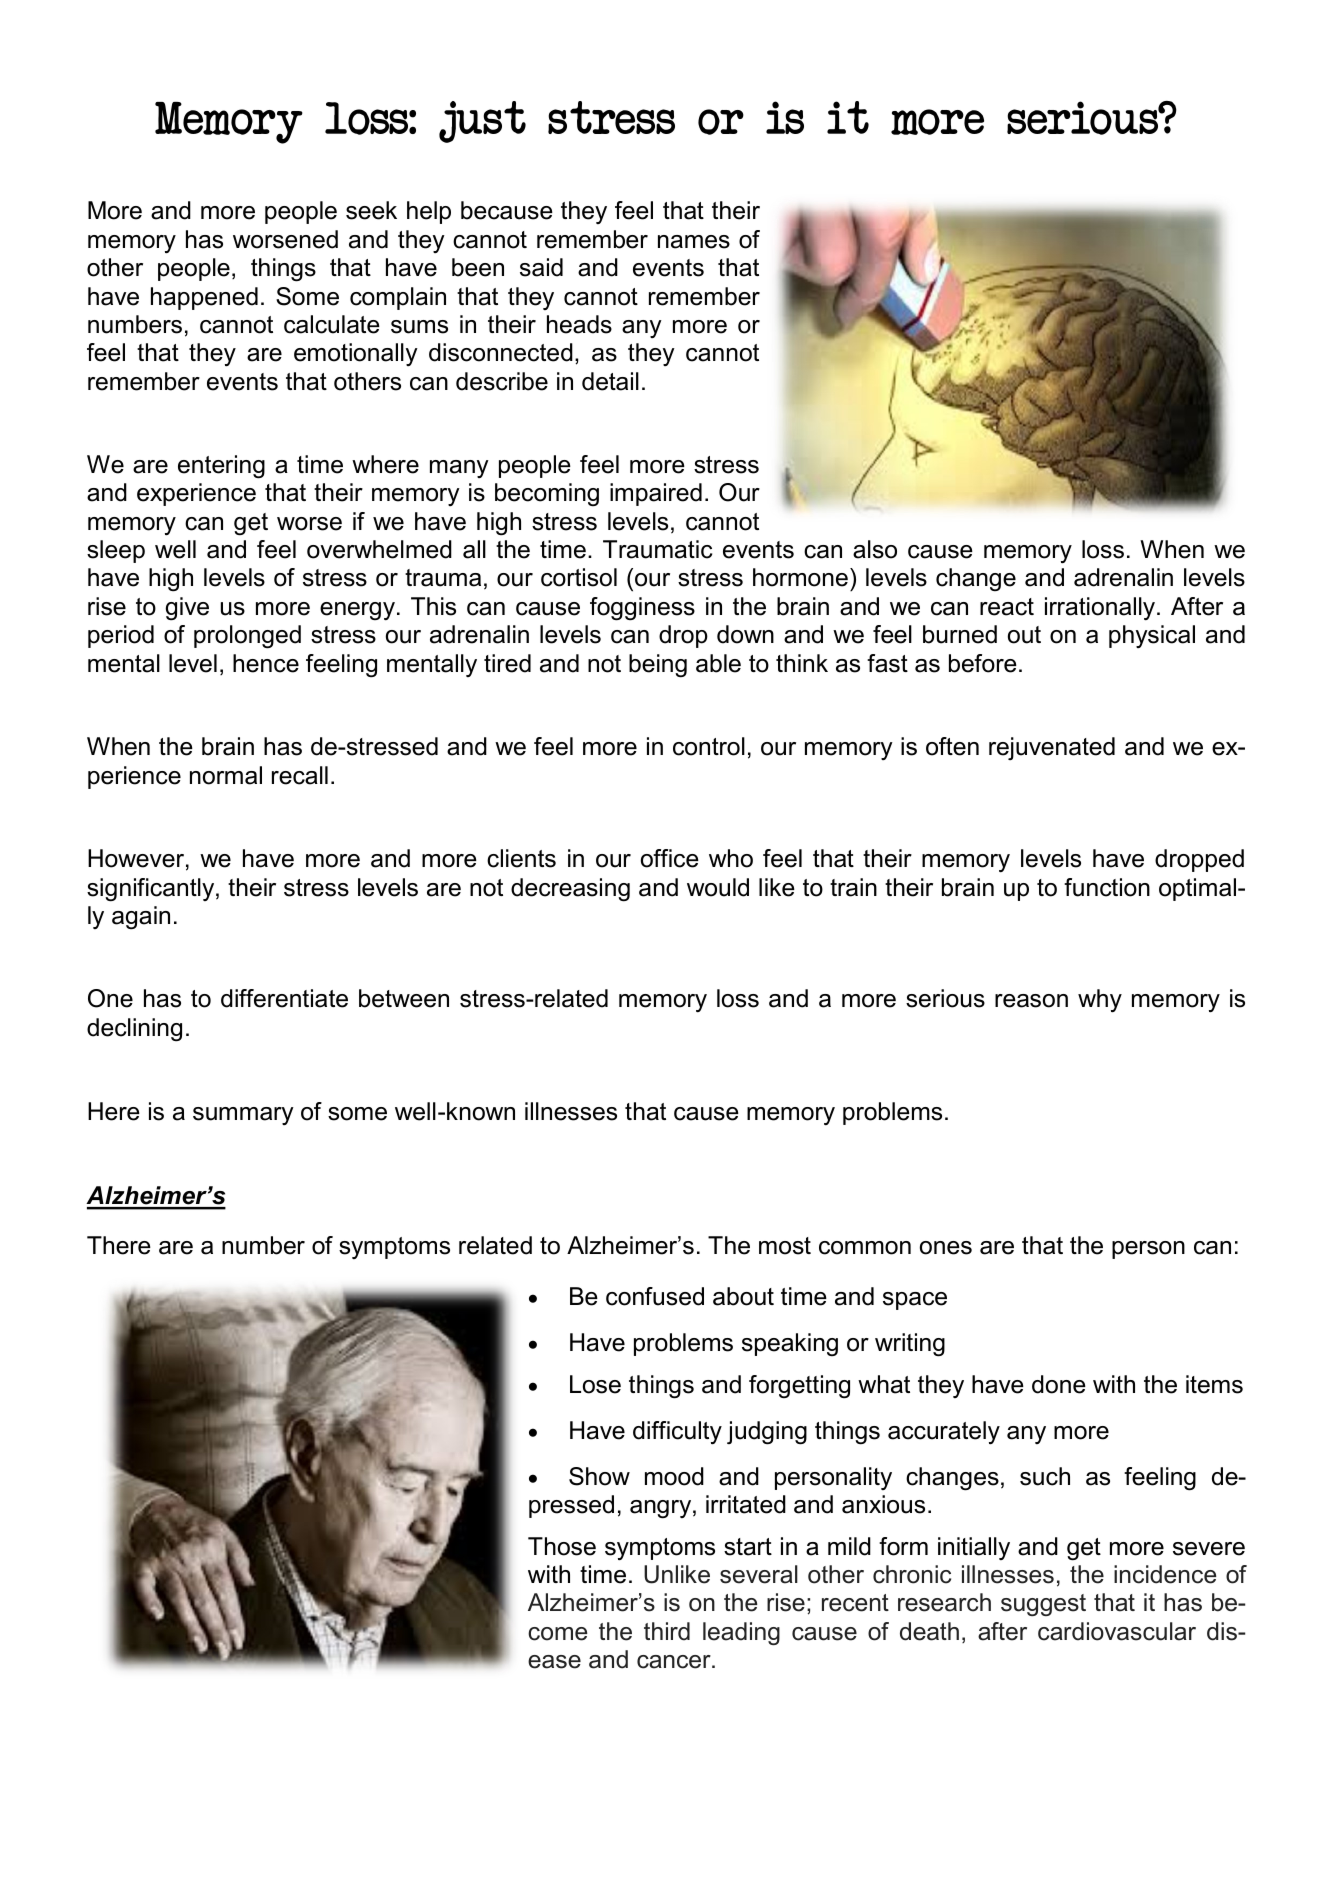  I want to click on suggest, so click(1043, 1605).
